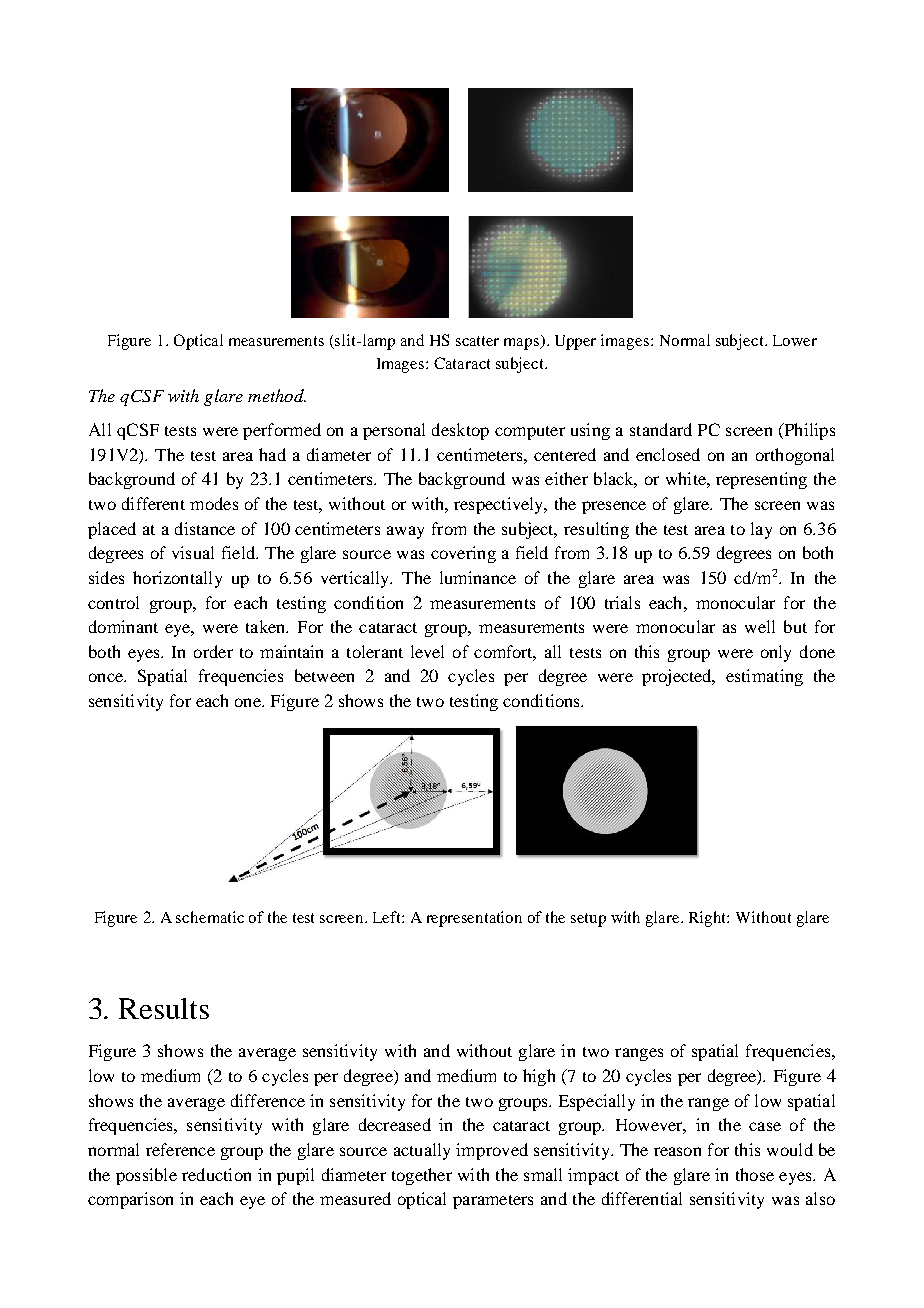 The width and height of the screenshot is (924, 1308). What do you see at coordinates (795, 340) in the screenshot?
I see `Lower` at bounding box center [795, 340].
